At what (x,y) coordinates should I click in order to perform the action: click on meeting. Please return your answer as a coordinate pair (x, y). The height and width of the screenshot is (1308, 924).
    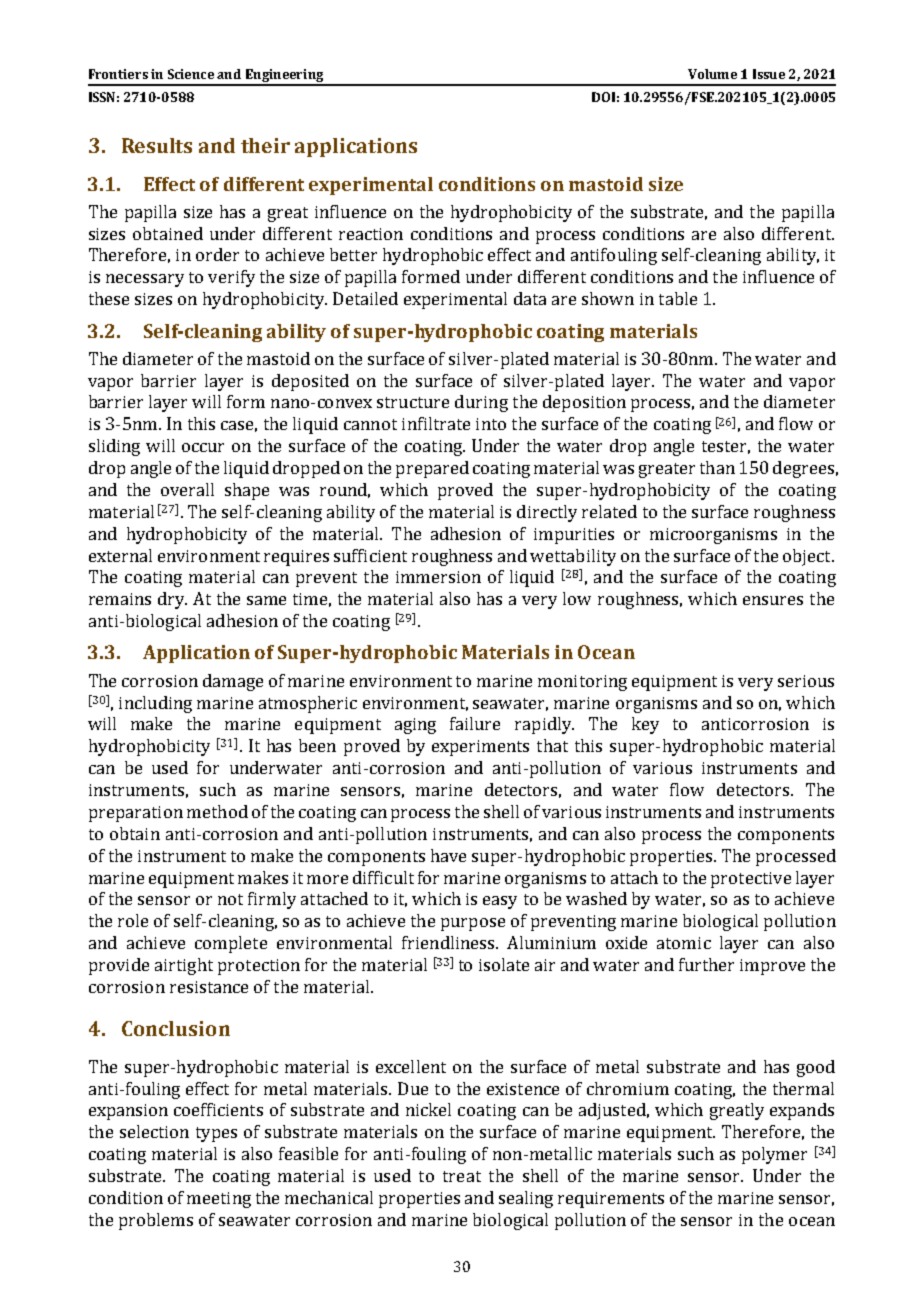
    Looking at the image, I should click on (219, 1200).
